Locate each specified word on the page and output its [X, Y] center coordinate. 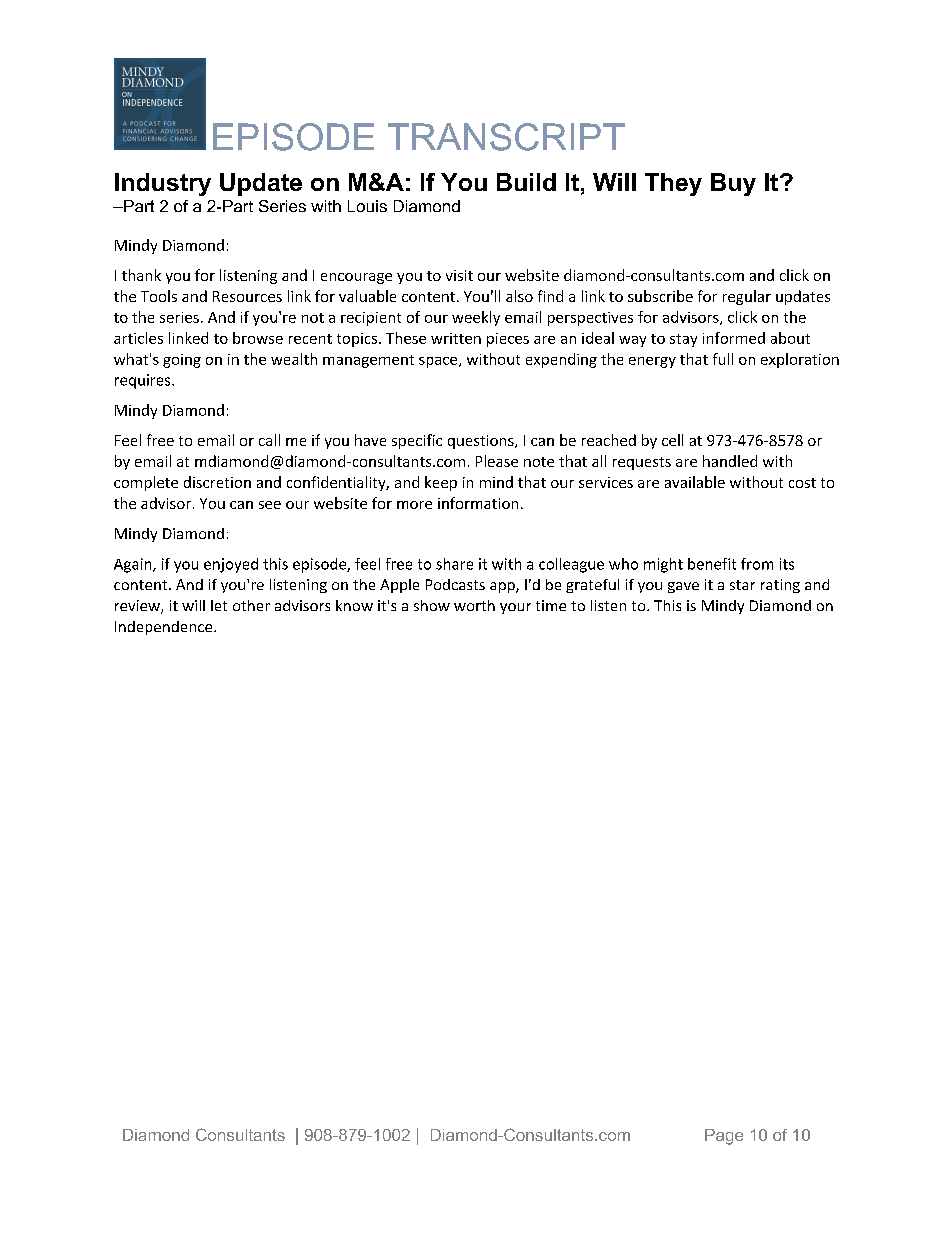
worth [474, 605]
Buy [733, 184]
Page [724, 1137]
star [742, 585]
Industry [163, 184]
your [515, 608]
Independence [165, 628]
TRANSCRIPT [506, 137]
